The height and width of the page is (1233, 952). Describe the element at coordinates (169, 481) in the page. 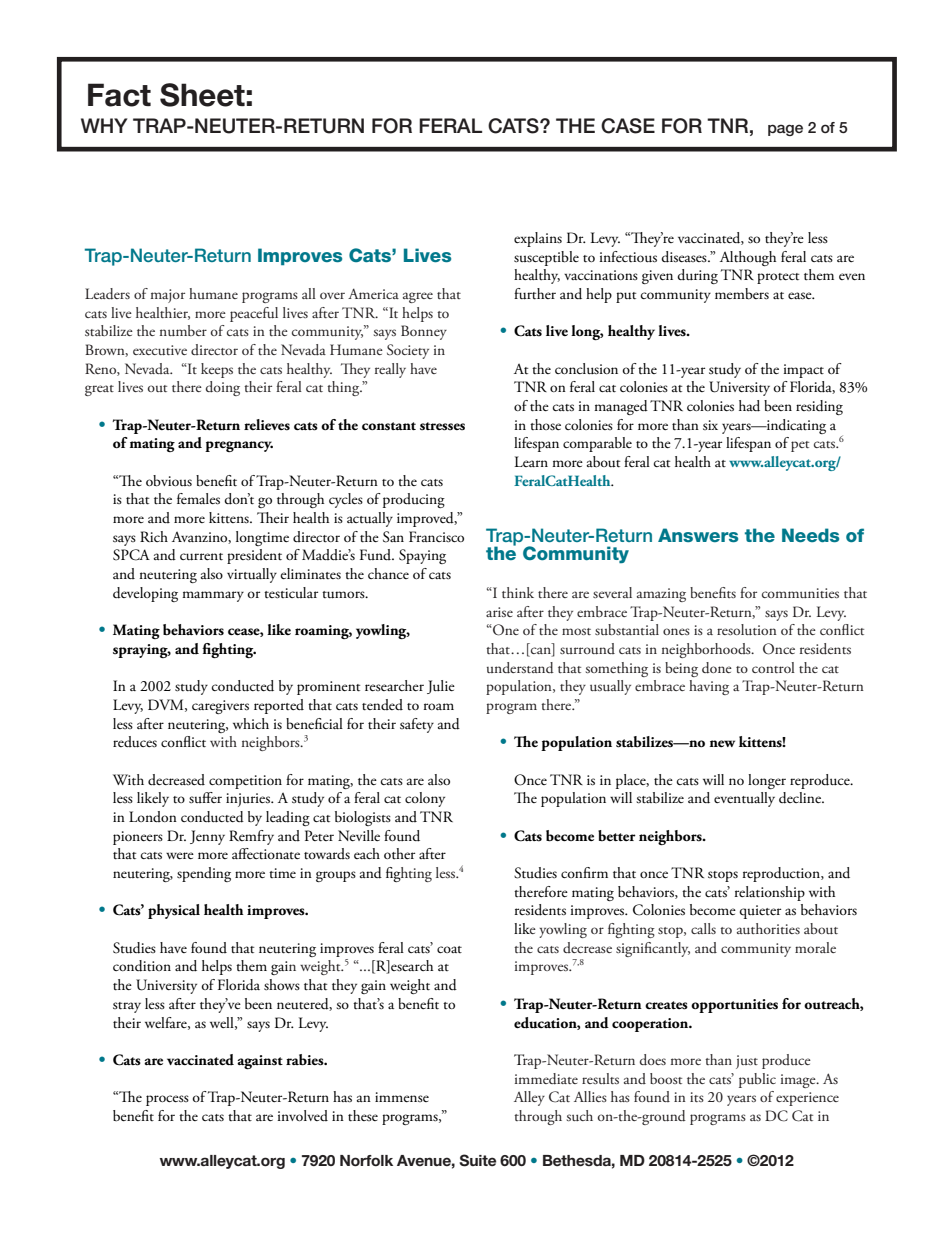

I see `obvious` at that location.
